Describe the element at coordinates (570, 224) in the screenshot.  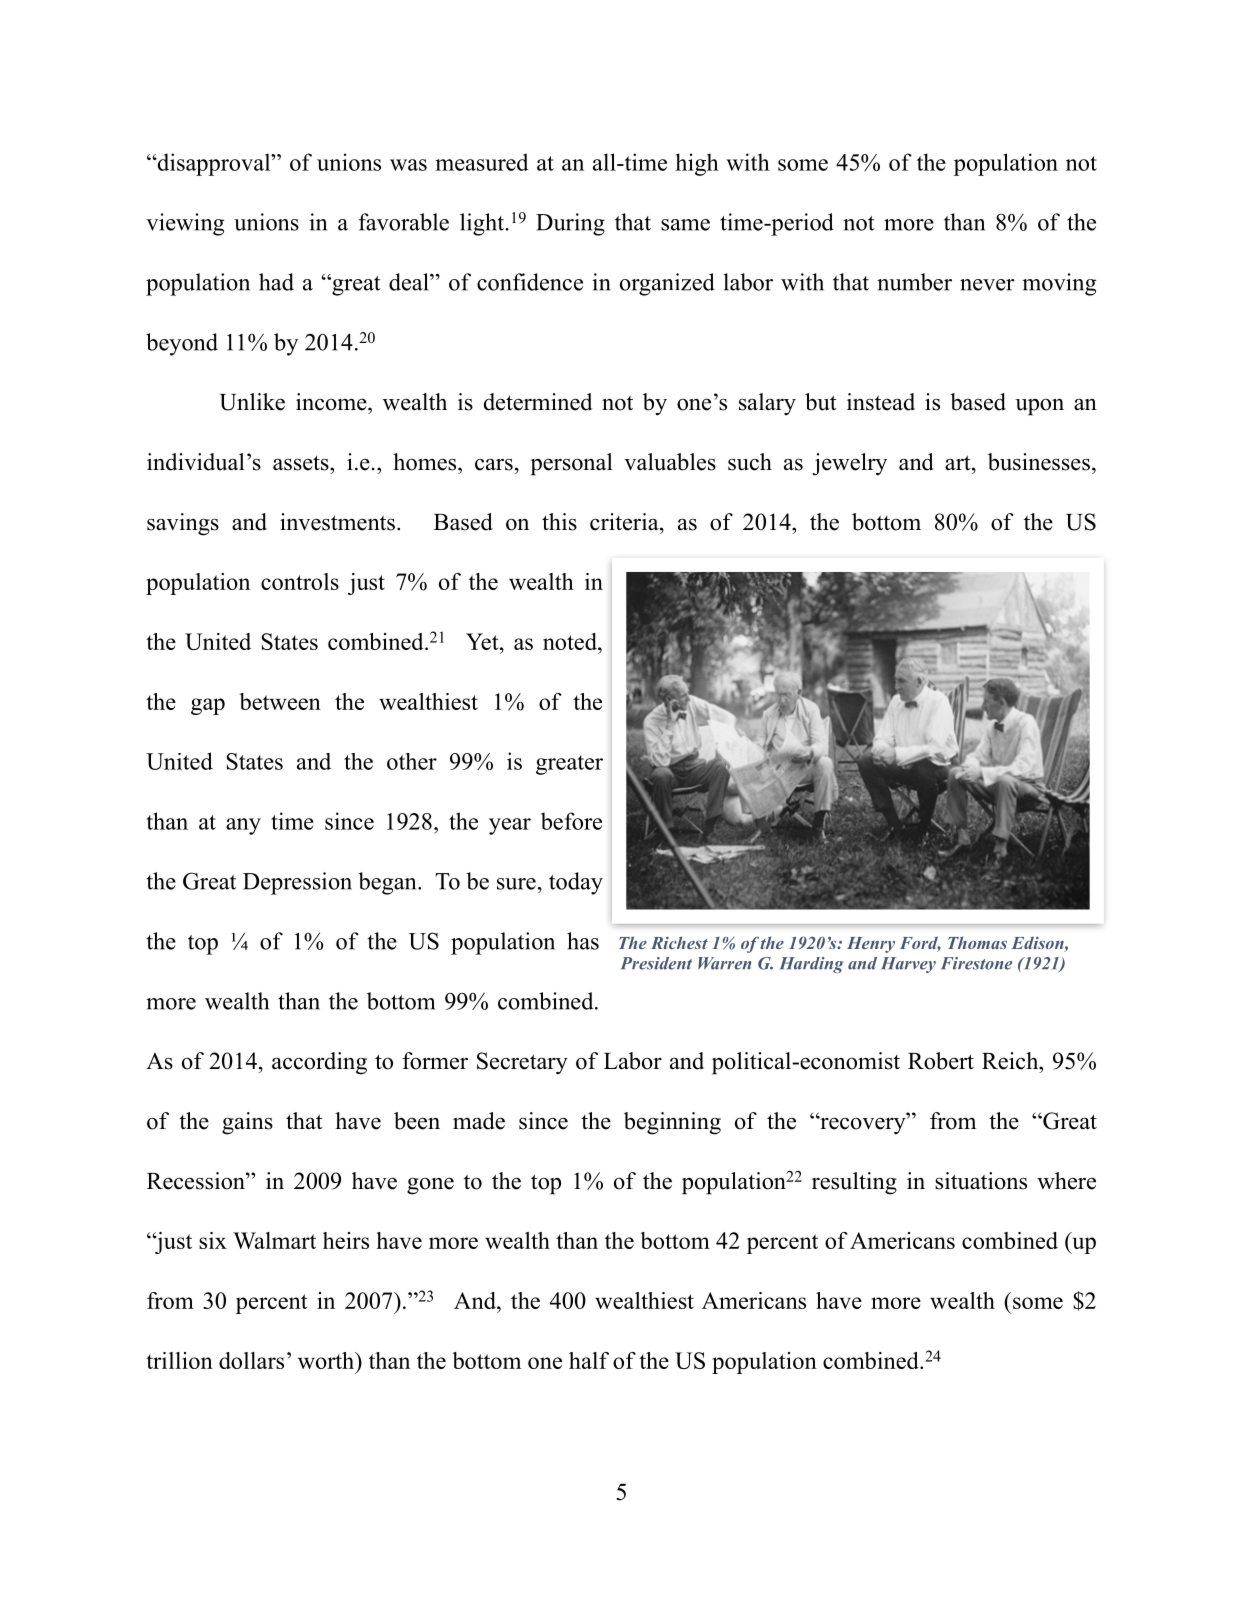
I see `During` at that location.
